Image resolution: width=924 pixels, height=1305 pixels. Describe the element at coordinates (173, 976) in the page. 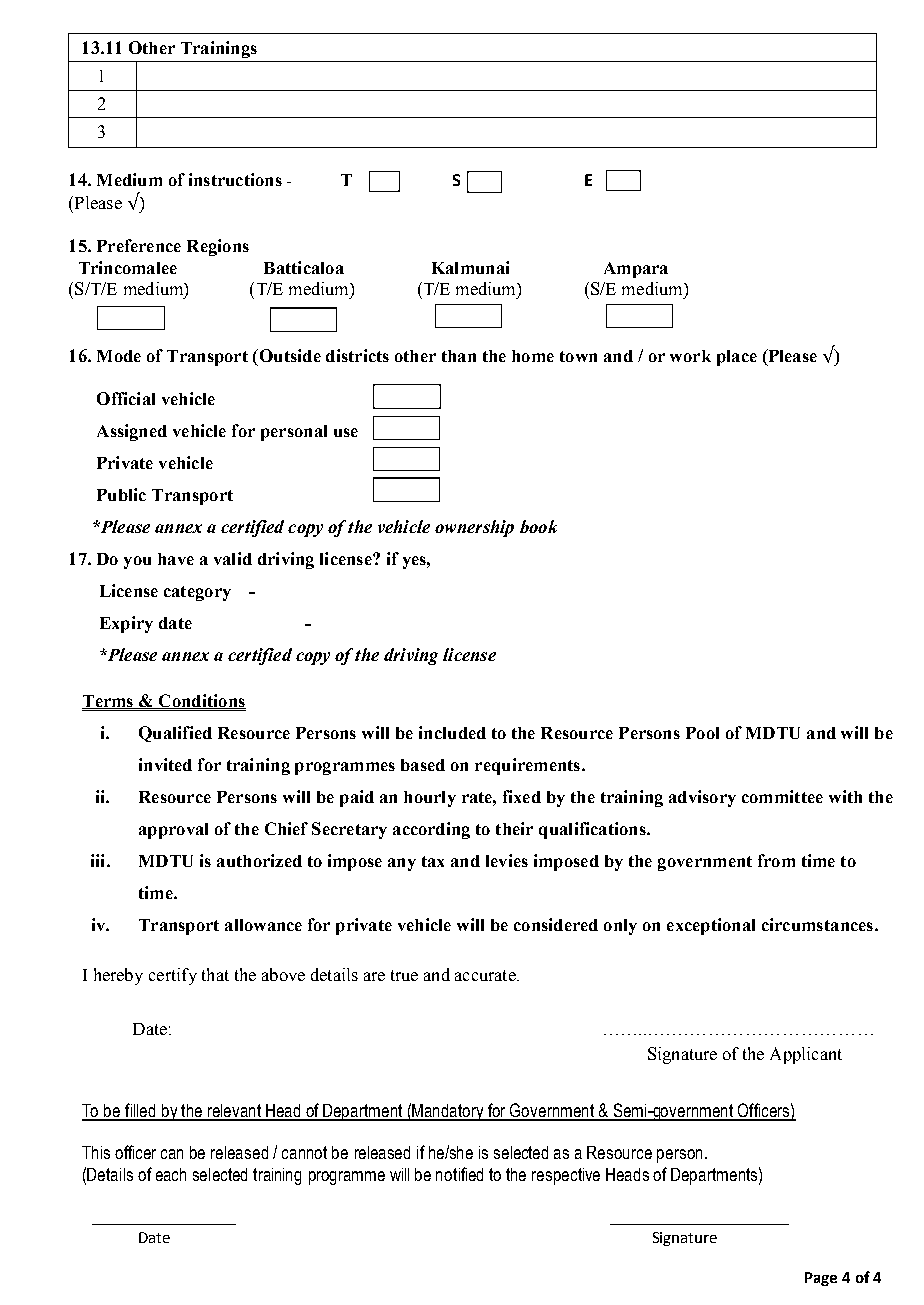

I see `certify` at that location.
